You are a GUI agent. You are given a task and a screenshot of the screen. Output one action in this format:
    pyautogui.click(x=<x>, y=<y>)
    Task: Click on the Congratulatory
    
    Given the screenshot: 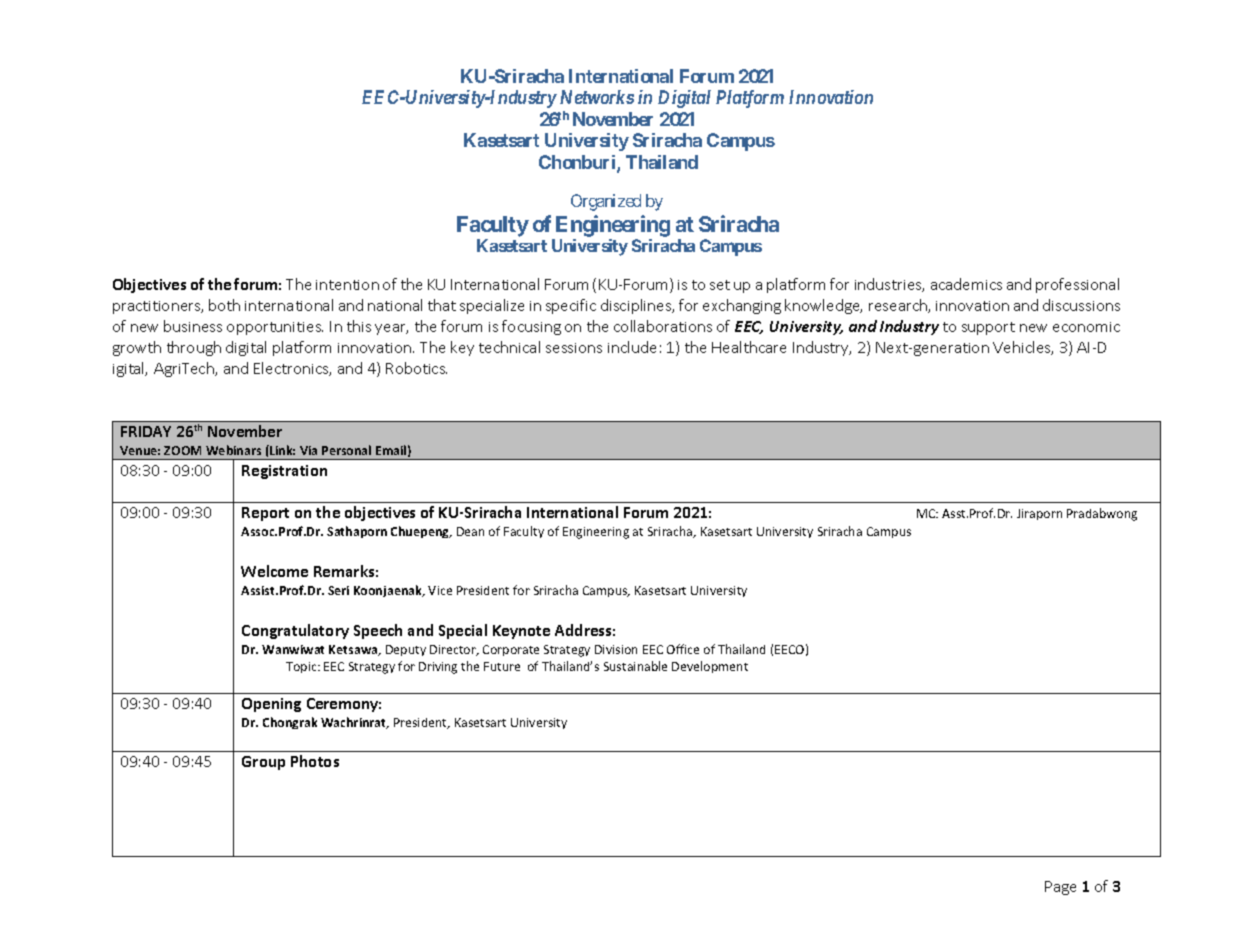 What is the action you would take?
    pyautogui.click(x=295, y=631)
